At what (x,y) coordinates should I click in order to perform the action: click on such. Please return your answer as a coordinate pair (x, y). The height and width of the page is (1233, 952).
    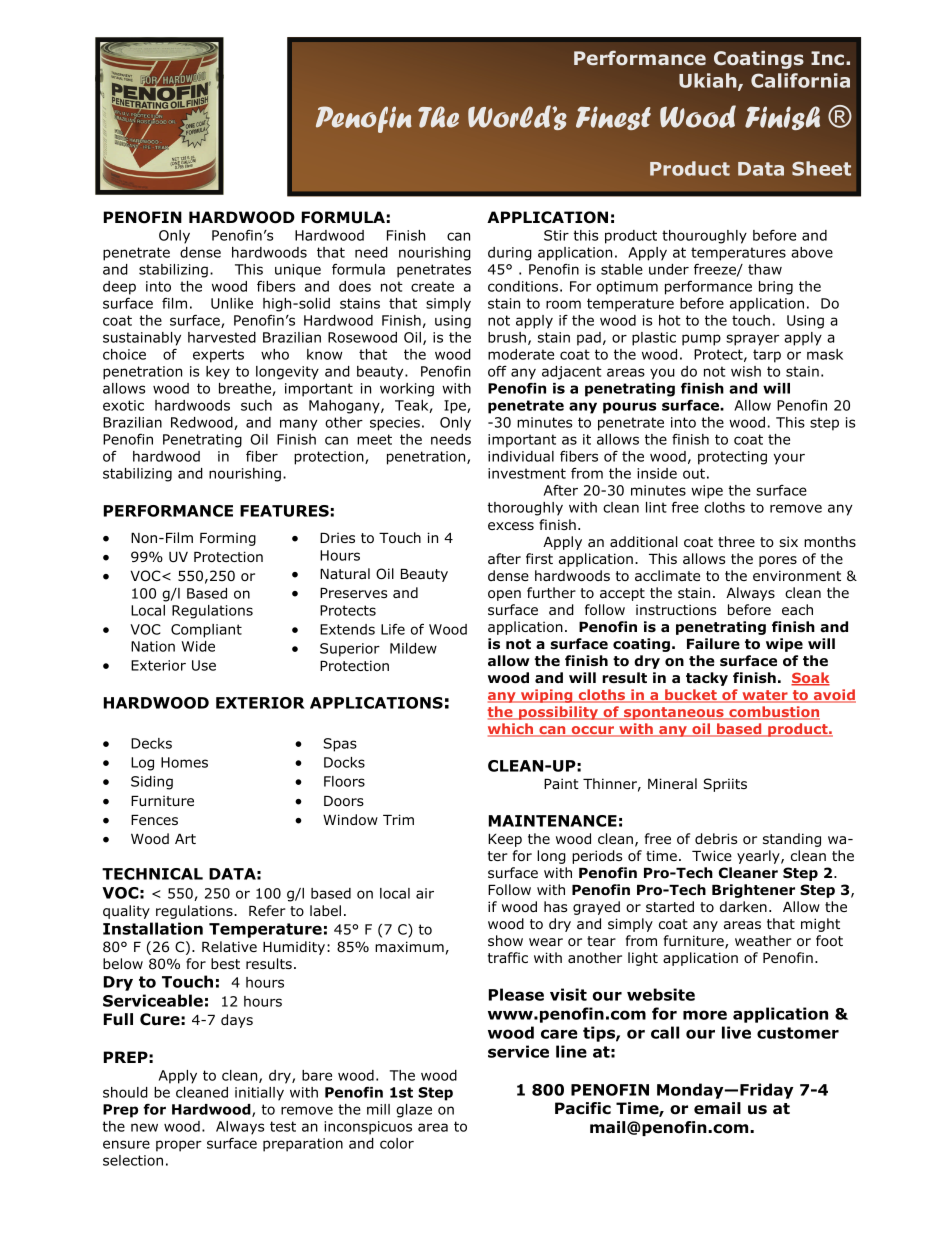
    Looking at the image, I should click on (256, 405).
